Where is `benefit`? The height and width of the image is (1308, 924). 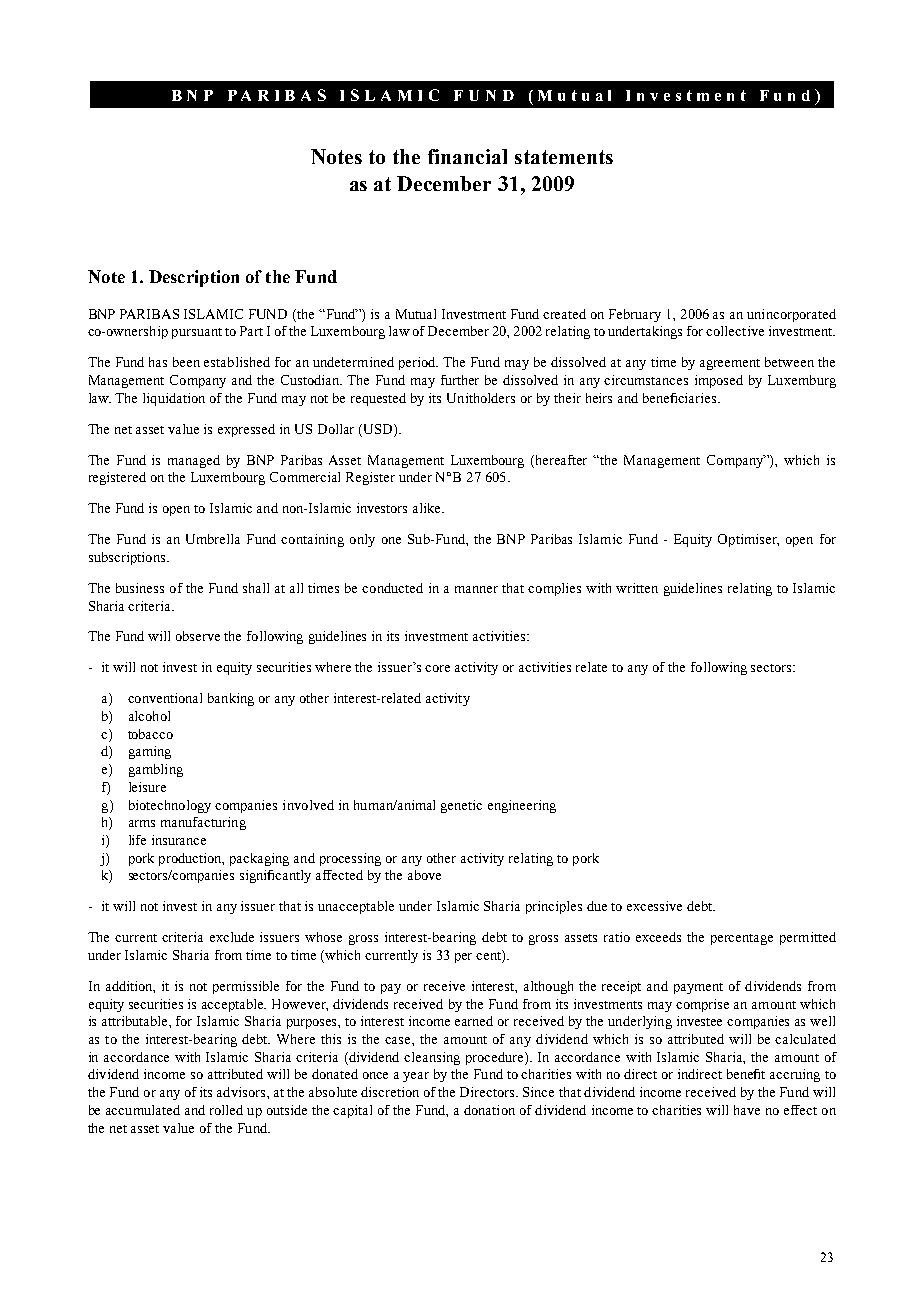 benefit is located at coordinates (746, 1074).
